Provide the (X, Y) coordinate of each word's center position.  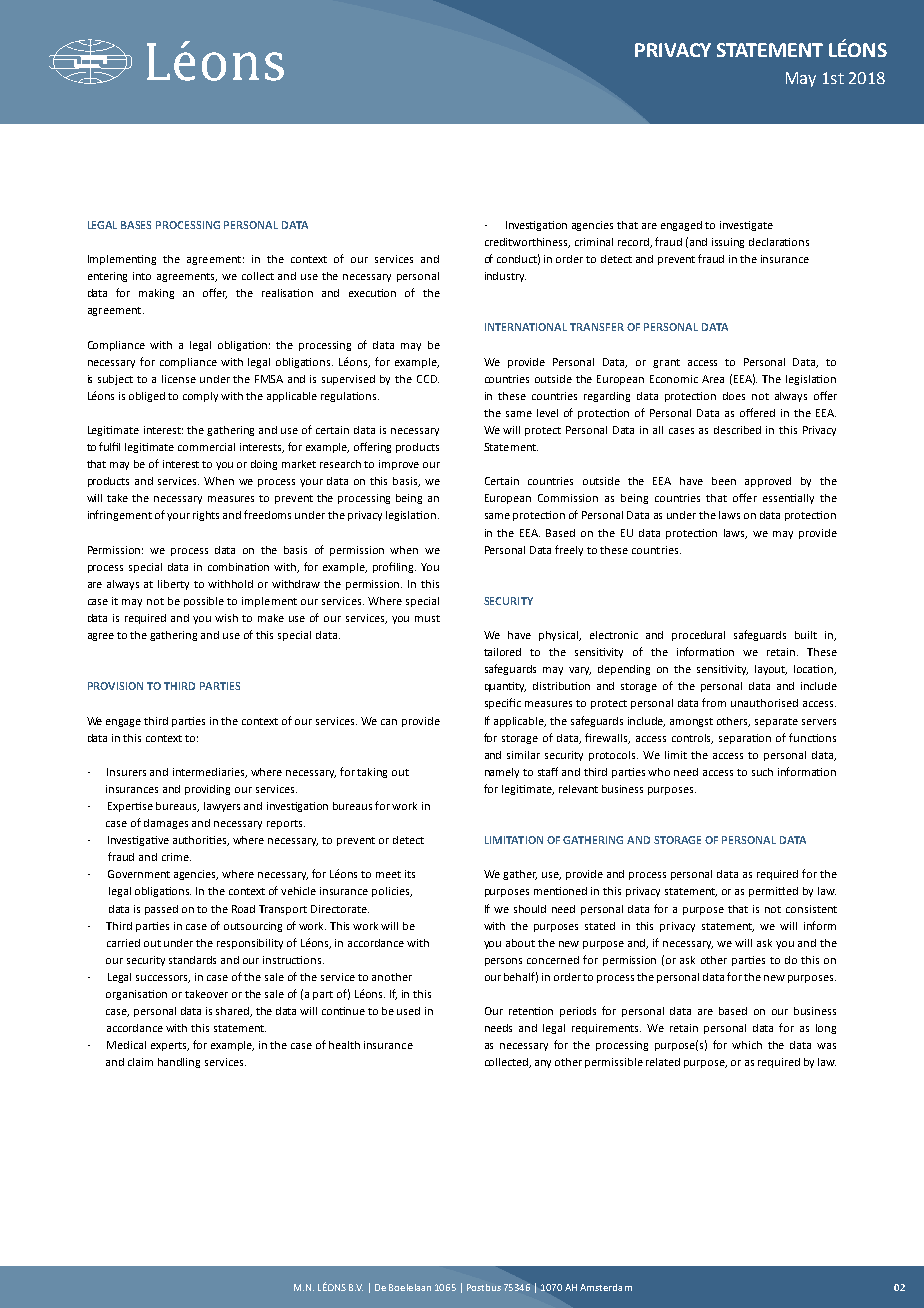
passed (161, 910)
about (520, 943)
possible (204, 602)
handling (179, 1063)
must (427, 618)
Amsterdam (606, 1287)
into (142, 276)
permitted (773, 892)
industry (505, 277)
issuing (728, 243)
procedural (698, 636)
